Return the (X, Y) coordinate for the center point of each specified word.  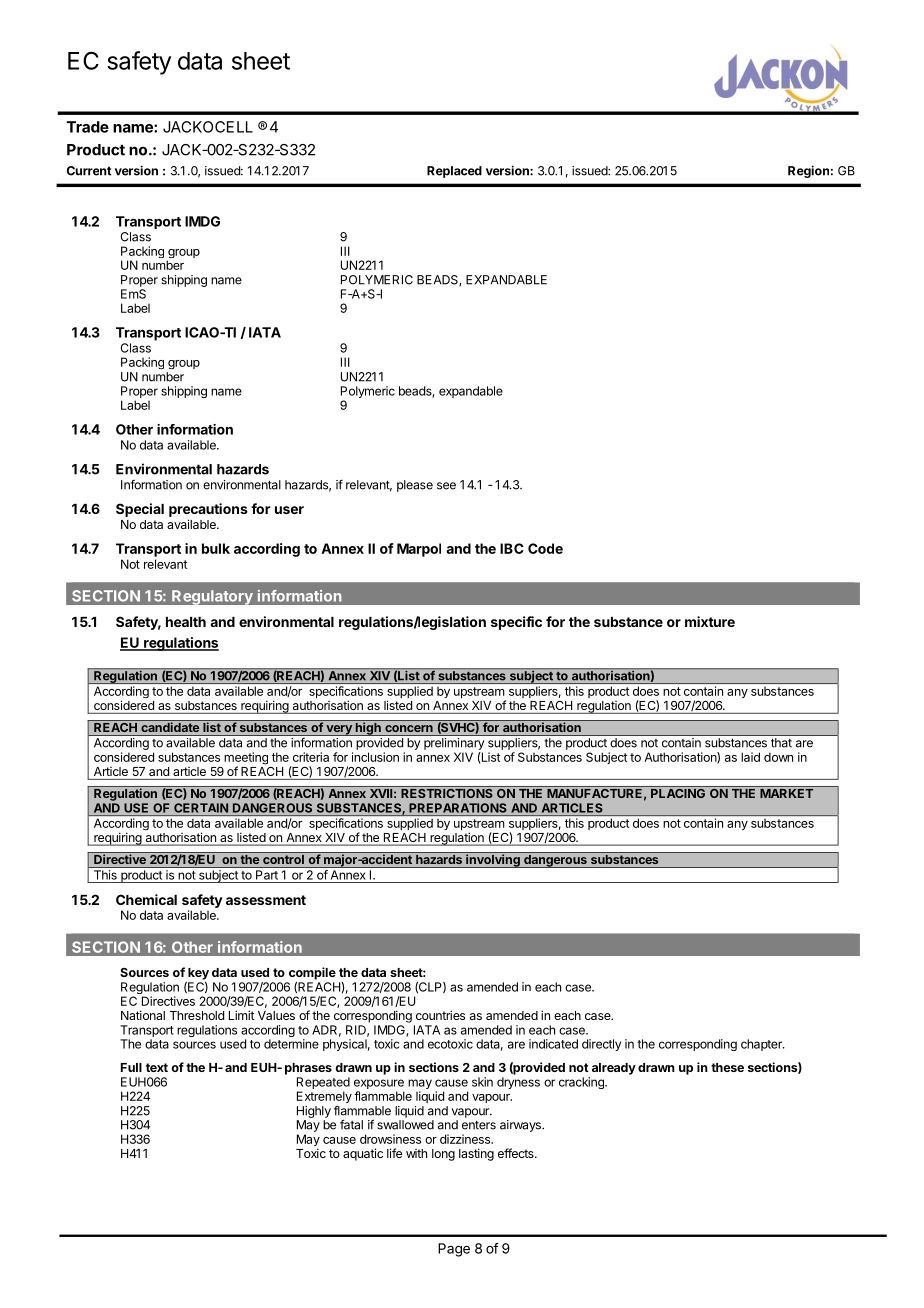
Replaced (454, 172)
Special (140, 510)
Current (89, 171)
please (415, 486)
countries (440, 1015)
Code (545, 548)
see (446, 486)
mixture (710, 621)
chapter (762, 1045)
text (157, 1067)
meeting (246, 759)
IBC (512, 548)
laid (750, 757)
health (186, 622)
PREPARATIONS (458, 808)
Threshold (197, 1015)
